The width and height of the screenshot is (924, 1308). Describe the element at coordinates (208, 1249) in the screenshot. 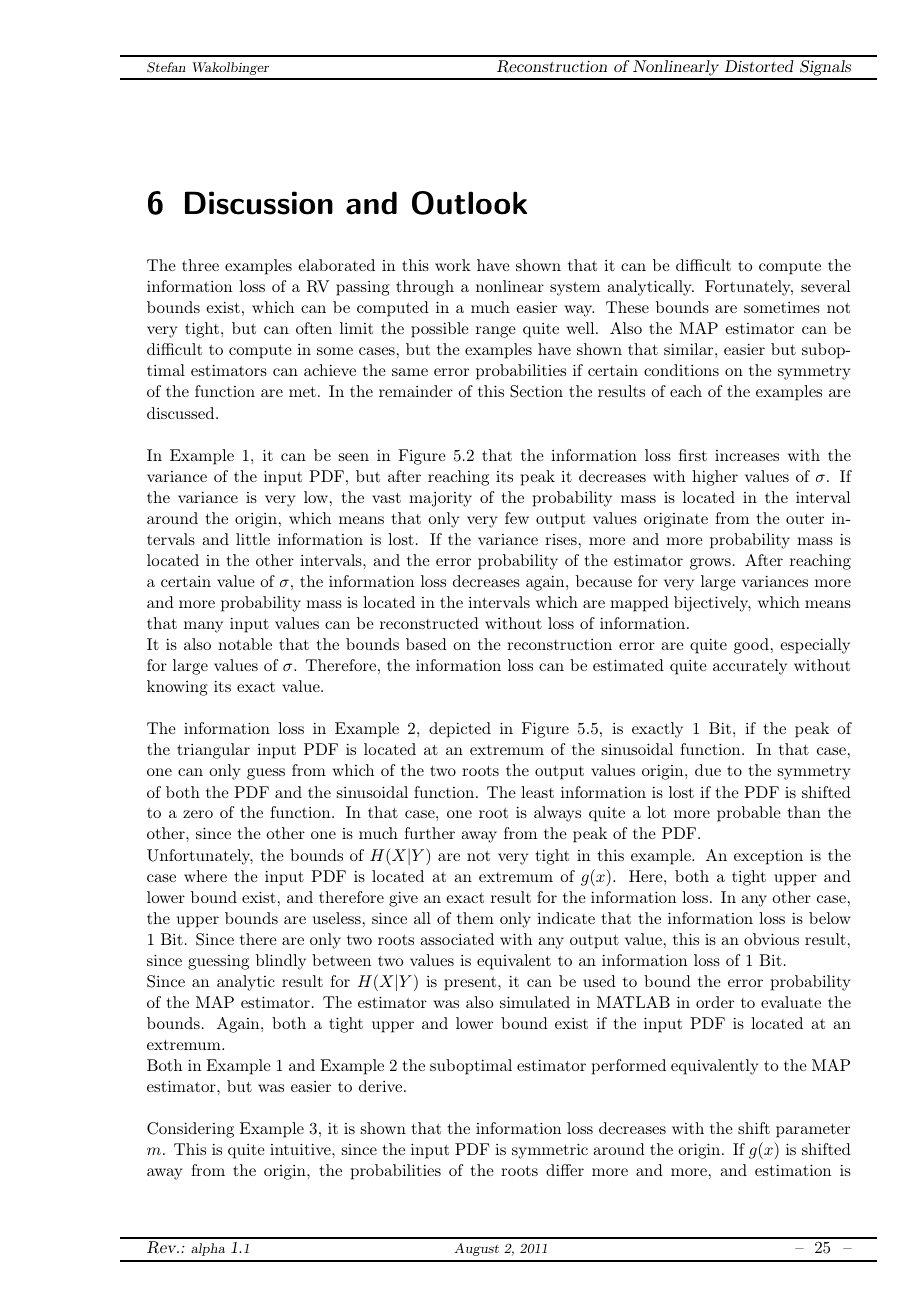

I see `alpha` at that location.
